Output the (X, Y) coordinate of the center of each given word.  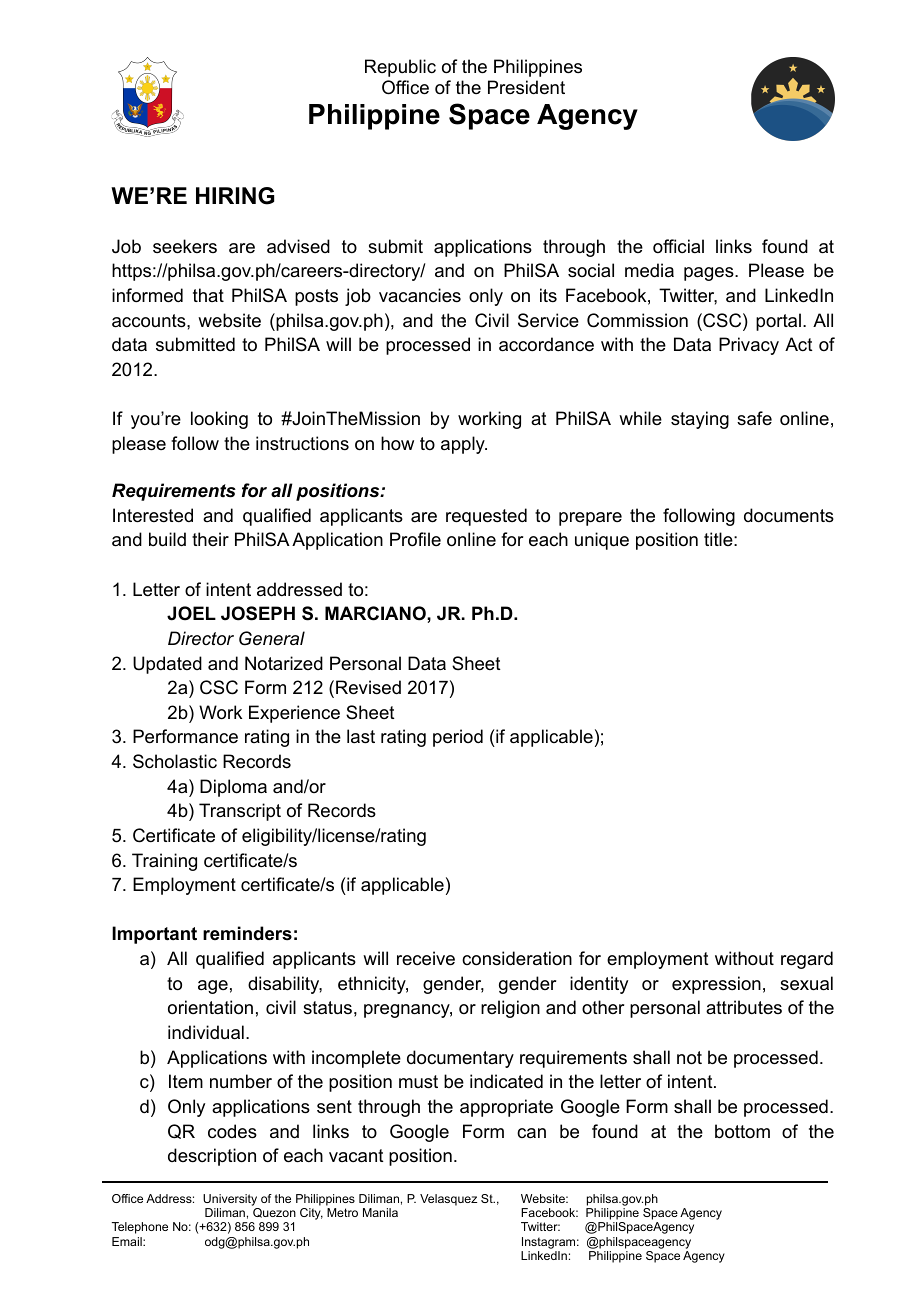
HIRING (235, 196)
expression (716, 985)
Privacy (749, 346)
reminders (247, 933)
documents (789, 515)
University (230, 1200)
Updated (167, 665)
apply (464, 445)
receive (426, 958)
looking (219, 420)
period (458, 738)
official (678, 246)
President (526, 87)
